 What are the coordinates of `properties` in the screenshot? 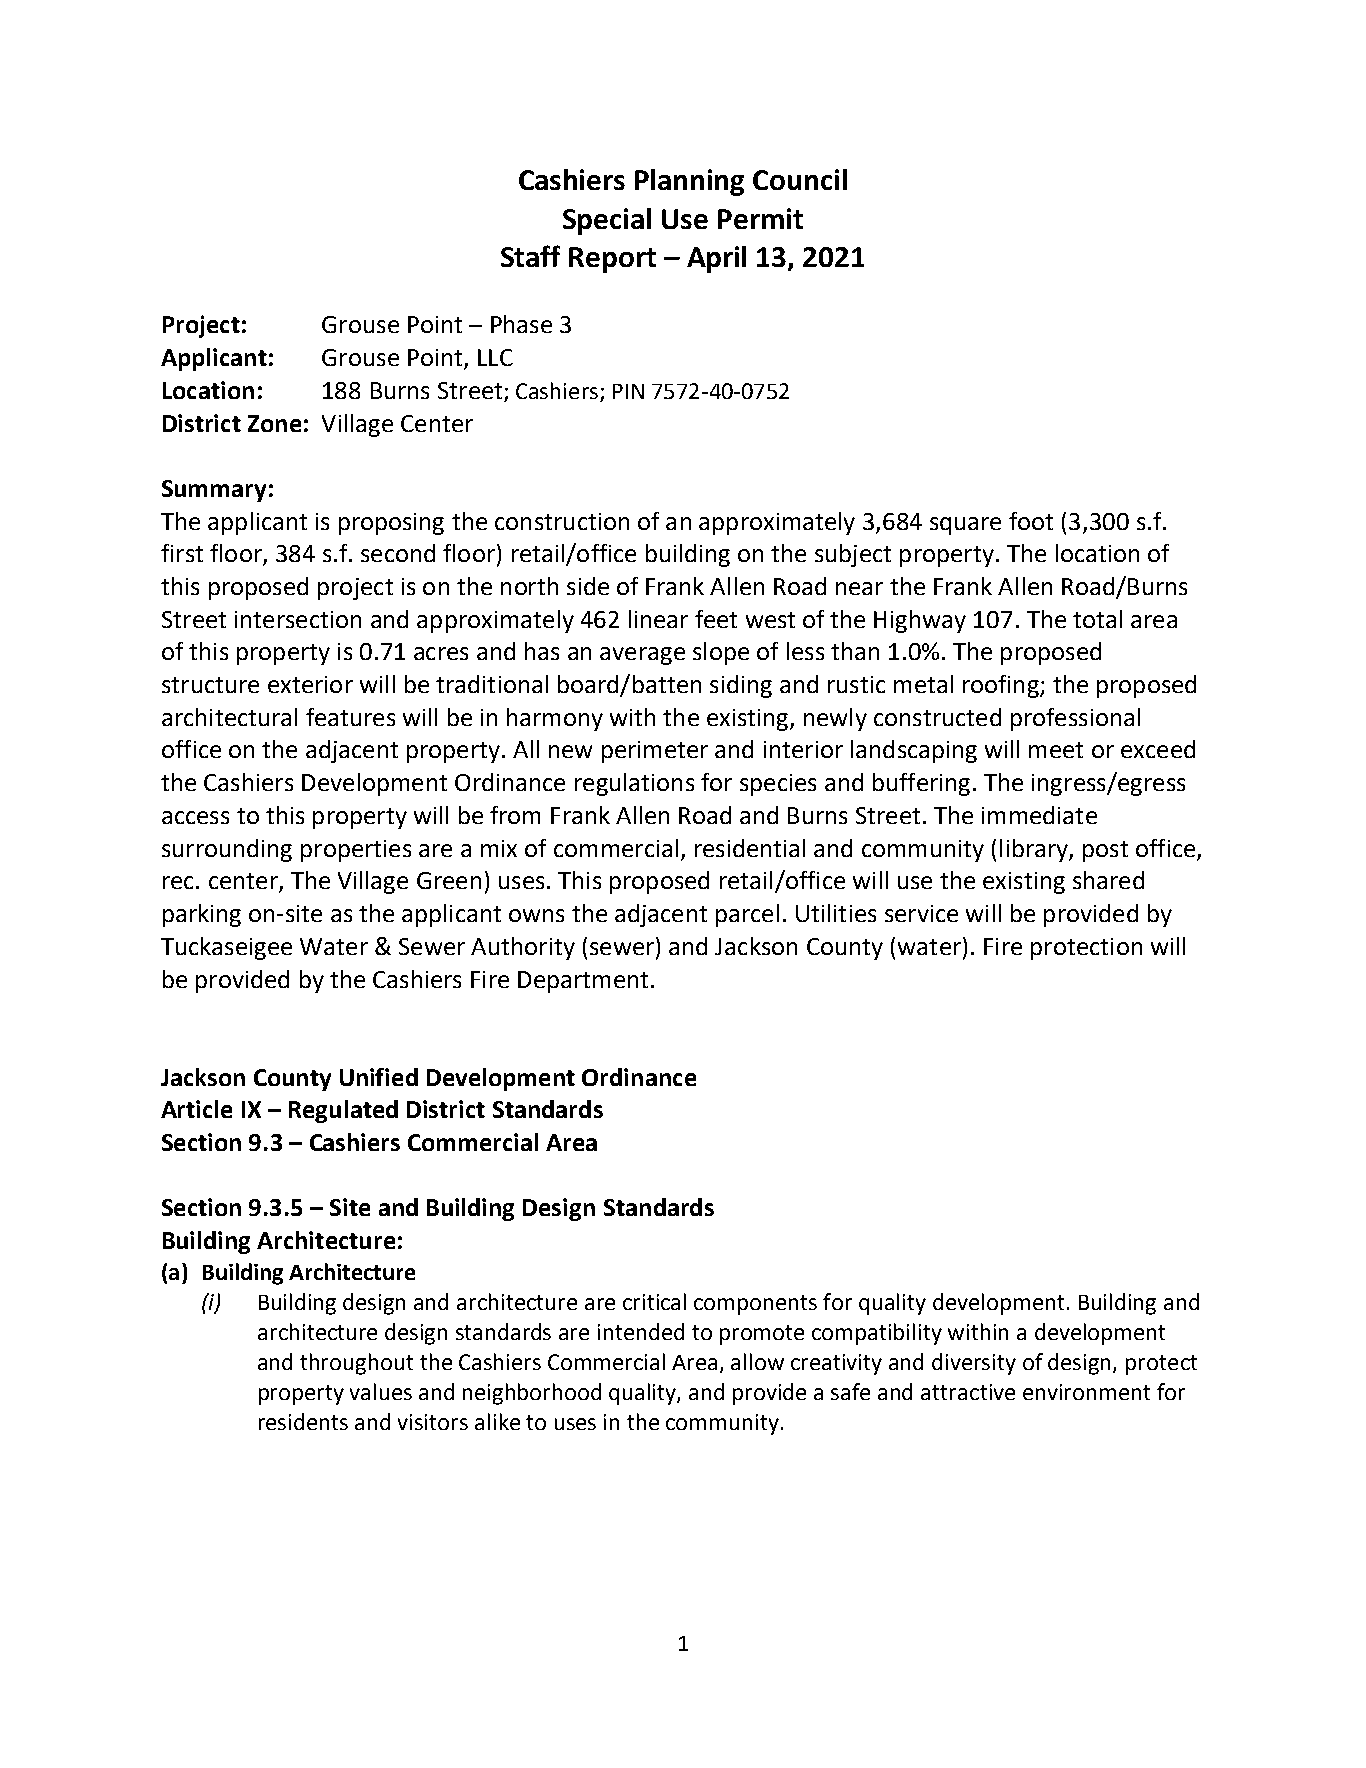 It's located at (356, 851).
